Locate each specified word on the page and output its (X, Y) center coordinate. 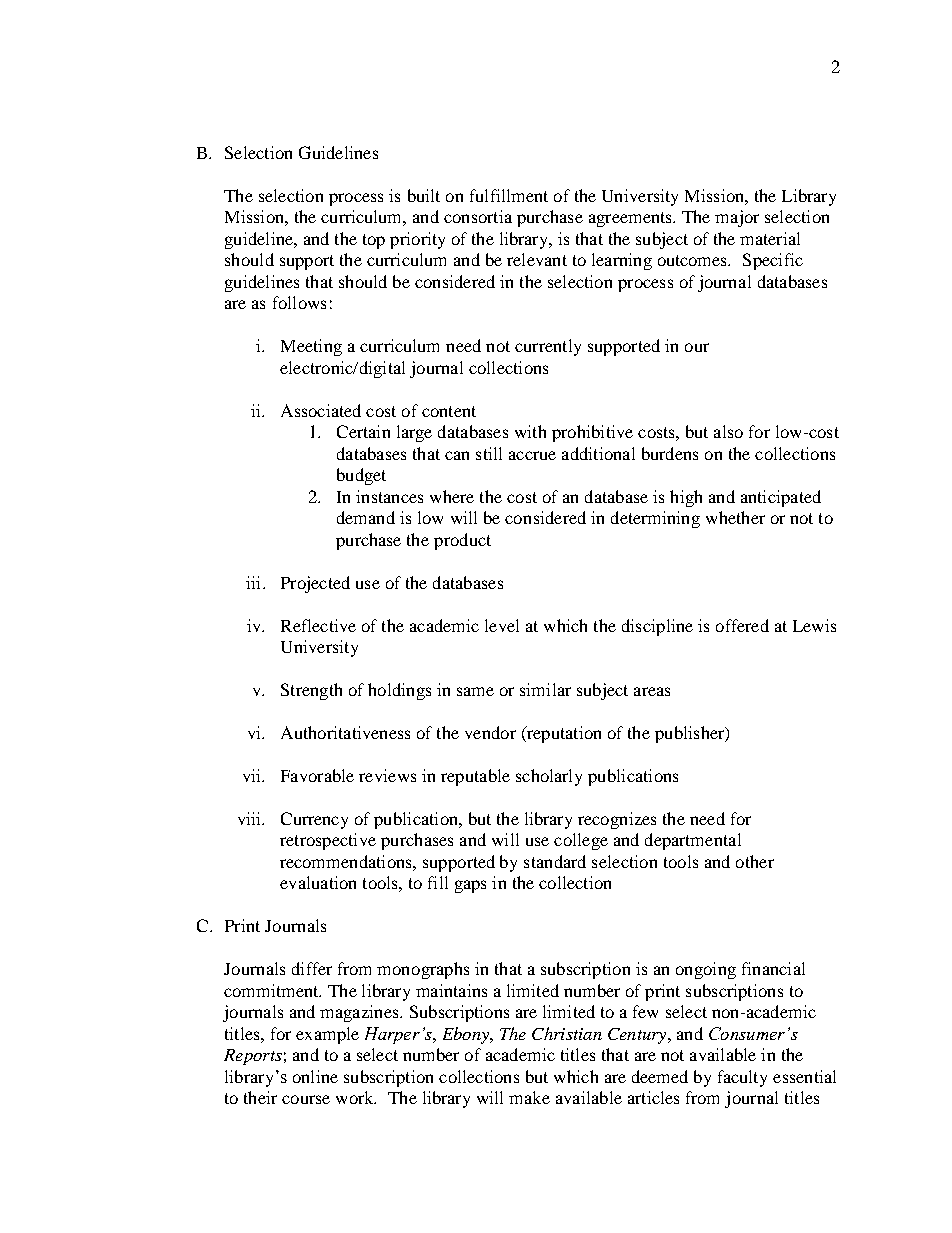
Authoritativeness (345, 732)
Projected (315, 584)
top (374, 241)
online (315, 1076)
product (462, 541)
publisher (691, 734)
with (530, 431)
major (737, 218)
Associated (321, 410)
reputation (562, 734)
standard (555, 861)
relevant (537, 259)
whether (735, 517)
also (728, 431)
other (755, 861)
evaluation (318, 882)
